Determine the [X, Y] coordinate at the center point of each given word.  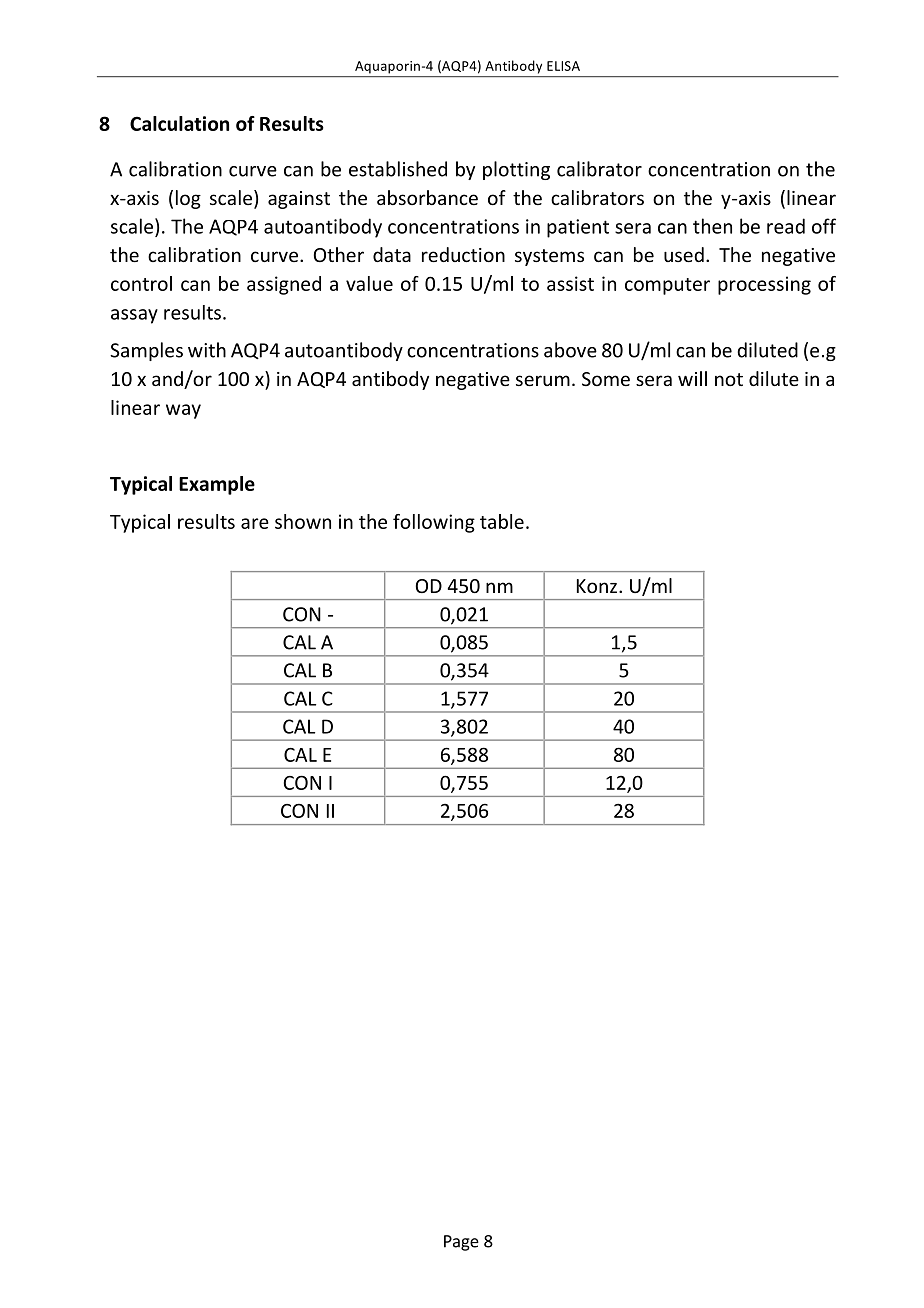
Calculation [179, 123]
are [255, 523]
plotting [516, 170]
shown [303, 521]
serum [543, 380]
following [434, 523]
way [183, 411]
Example [217, 485]
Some [606, 379]
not [729, 379]
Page [461, 1243]
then [712, 226]
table [502, 521]
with [207, 350]
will [692, 378]
